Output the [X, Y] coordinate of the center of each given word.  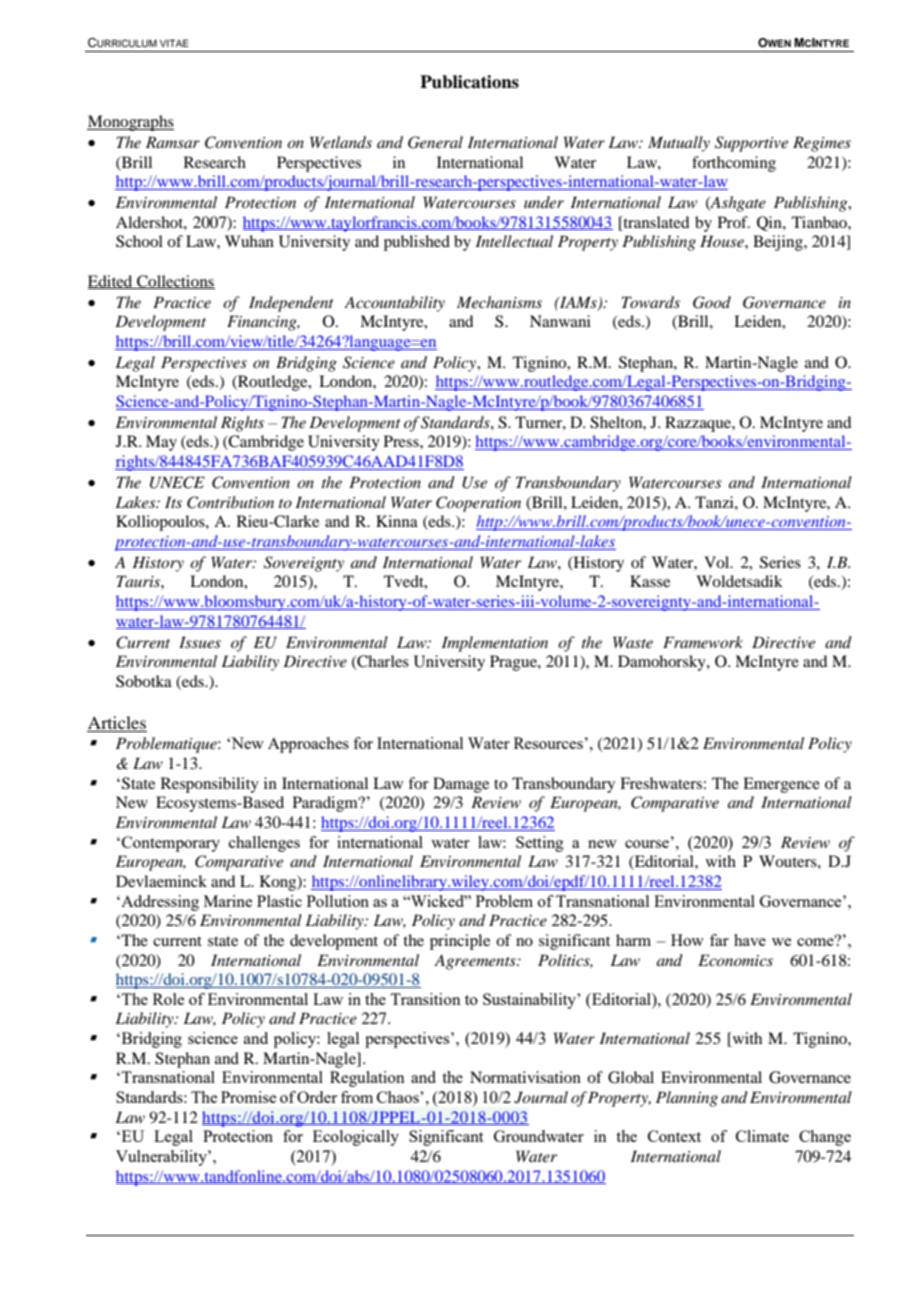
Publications [469, 82]
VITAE [174, 43]
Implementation [495, 644]
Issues [200, 642]
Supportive [751, 144]
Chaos [399, 1097]
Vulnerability [162, 1158]
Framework [703, 642]
